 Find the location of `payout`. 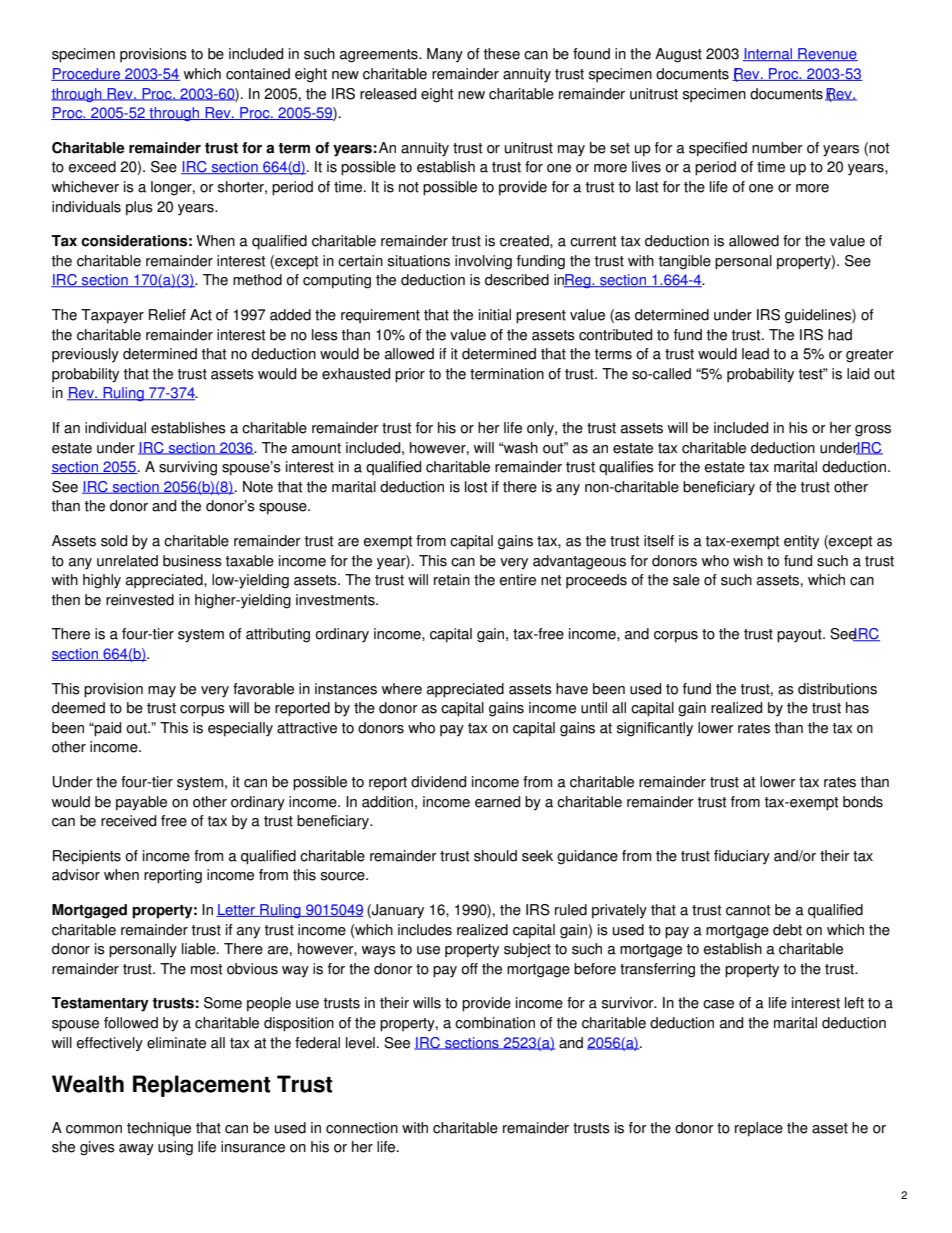

payout is located at coordinates (800, 636).
